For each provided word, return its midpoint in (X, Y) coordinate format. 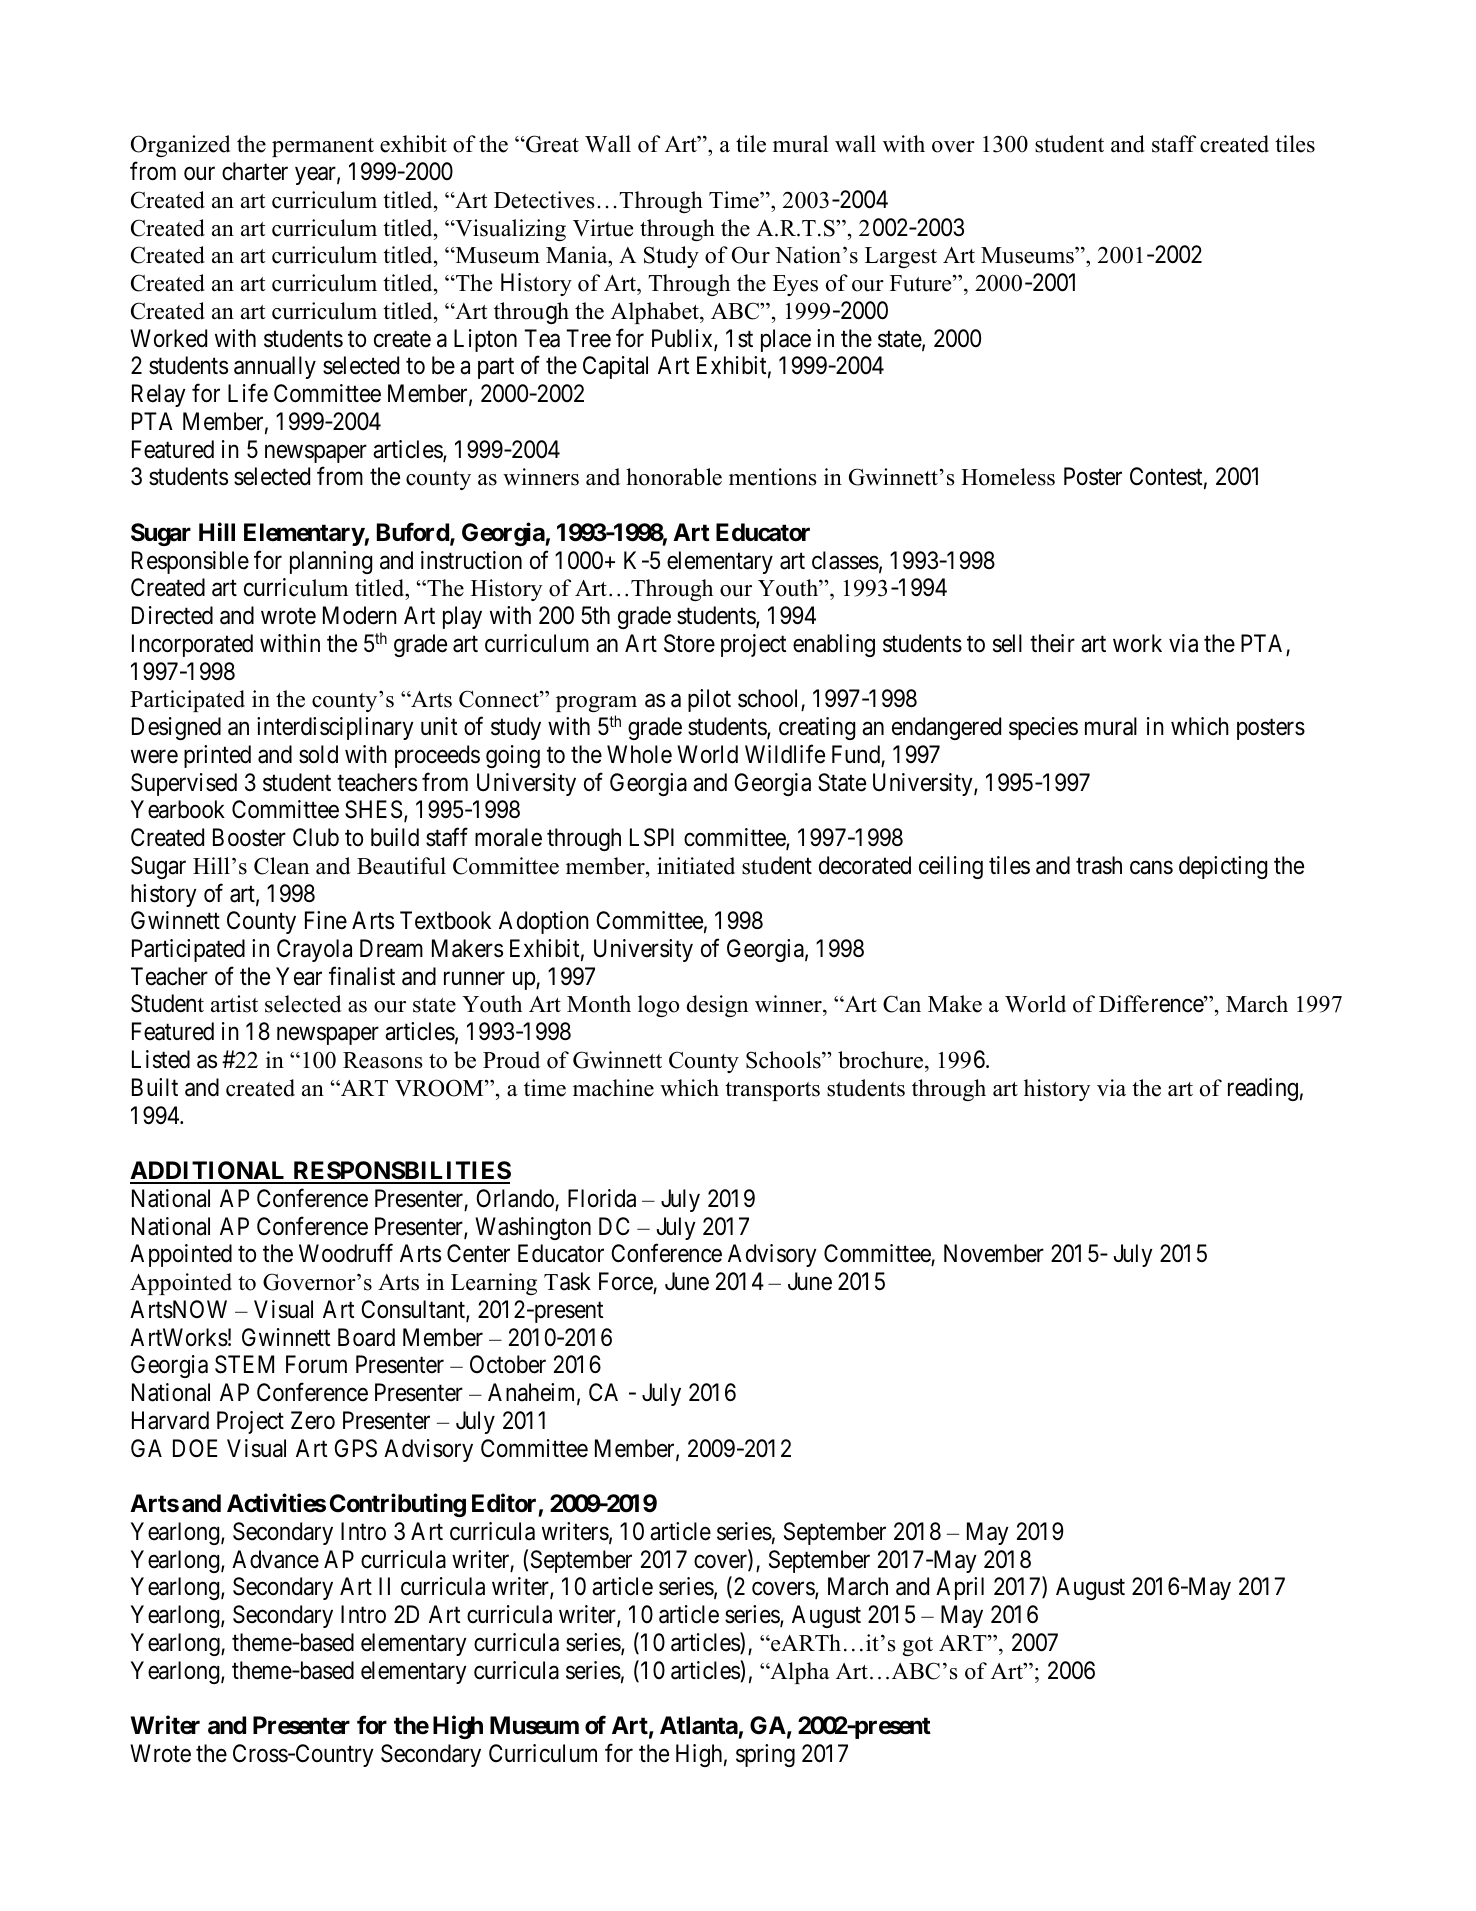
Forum (316, 1364)
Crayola (314, 950)
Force (626, 1281)
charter (255, 171)
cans (1151, 868)
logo (658, 1006)
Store (689, 643)
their (1052, 643)
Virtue (603, 228)
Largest (901, 257)
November (994, 1253)
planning (331, 562)
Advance (275, 1559)
